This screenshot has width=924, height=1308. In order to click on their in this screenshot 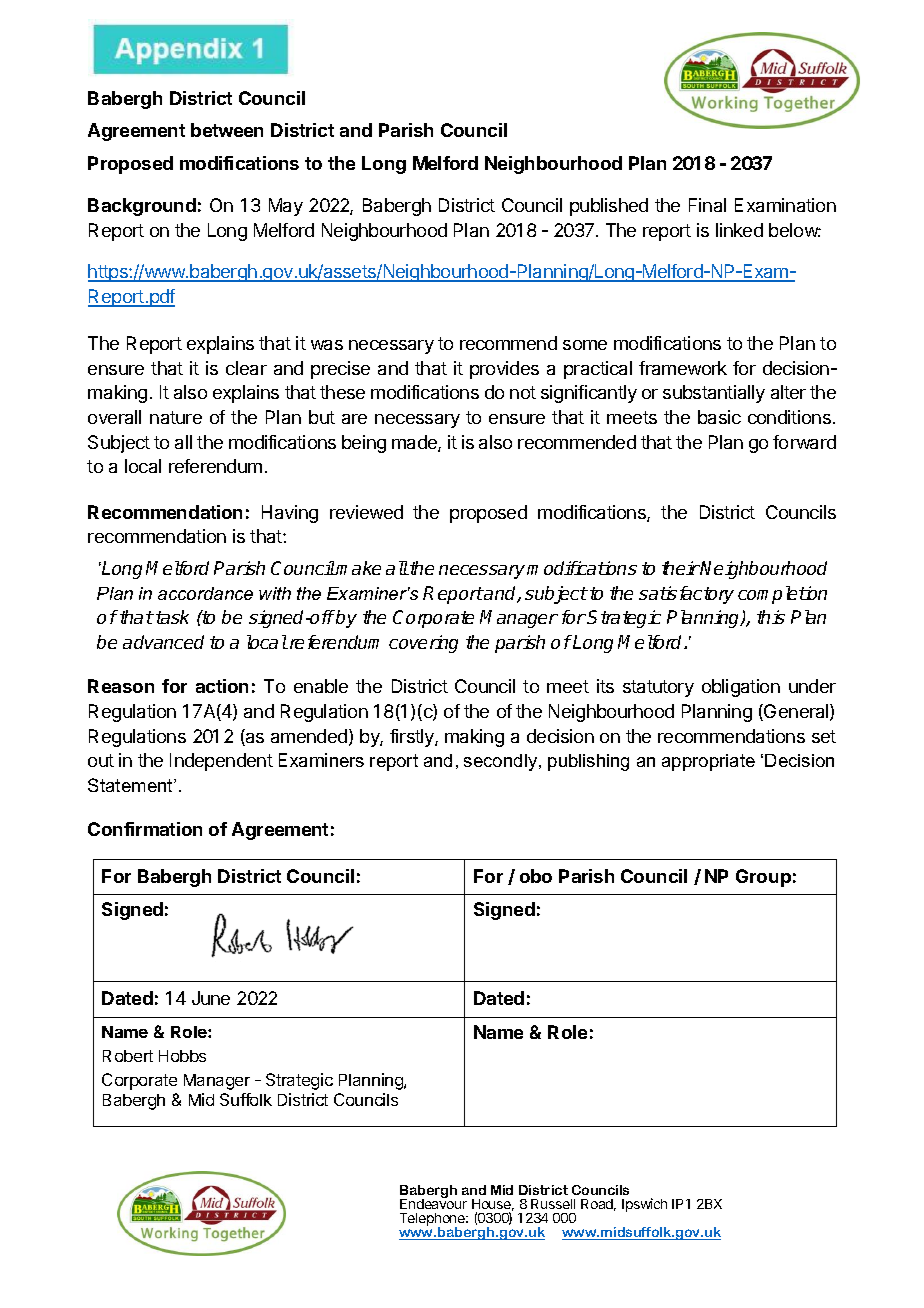, I will do `click(681, 568)`.
